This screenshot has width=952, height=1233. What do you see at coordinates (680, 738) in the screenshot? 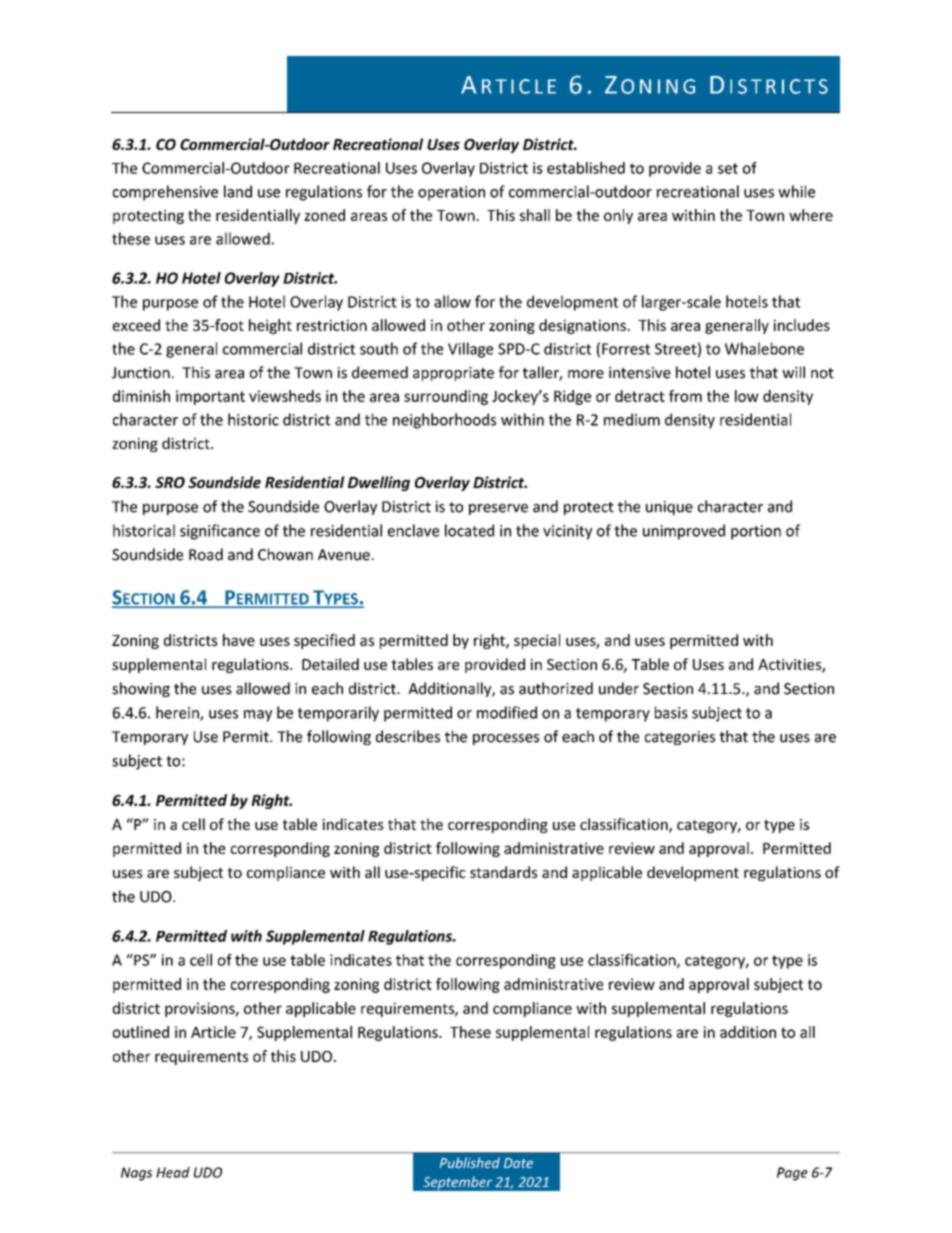
I see `categories` at bounding box center [680, 738].
